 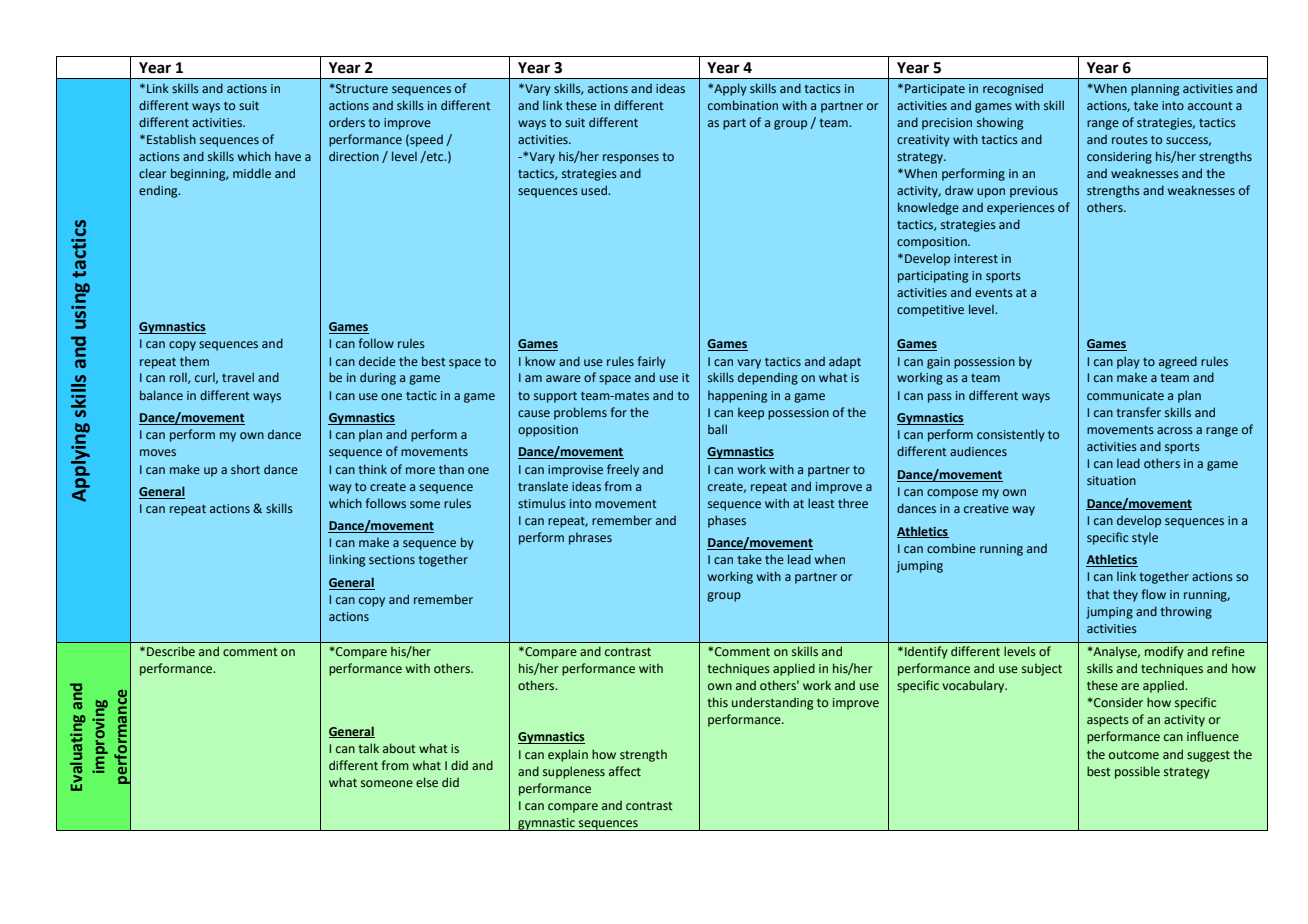 What do you see at coordinates (1134, 755) in the page?
I see `outcome` at bounding box center [1134, 755].
